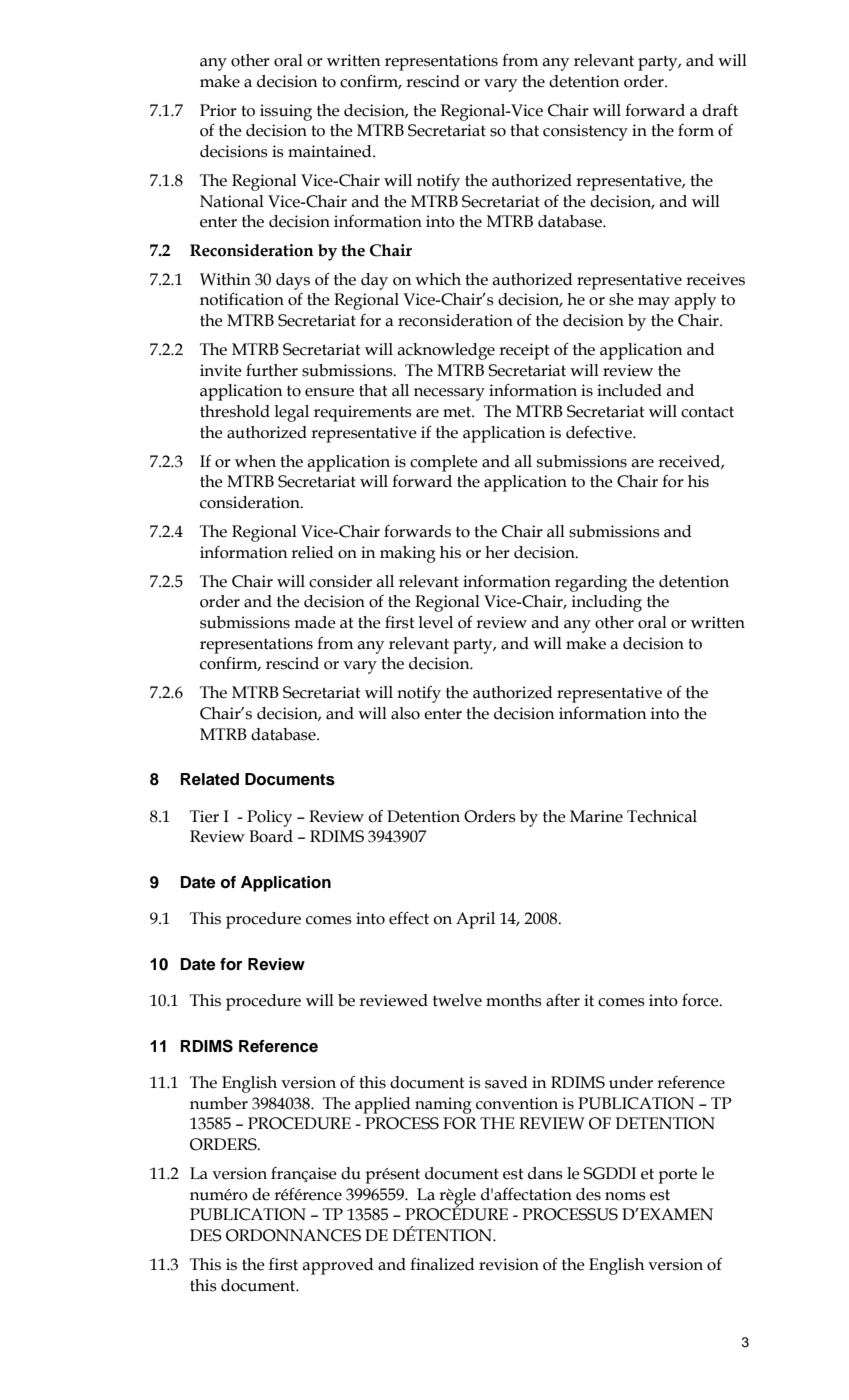  What do you see at coordinates (442, 1264) in the screenshot?
I see `finalized` at bounding box center [442, 1264].
